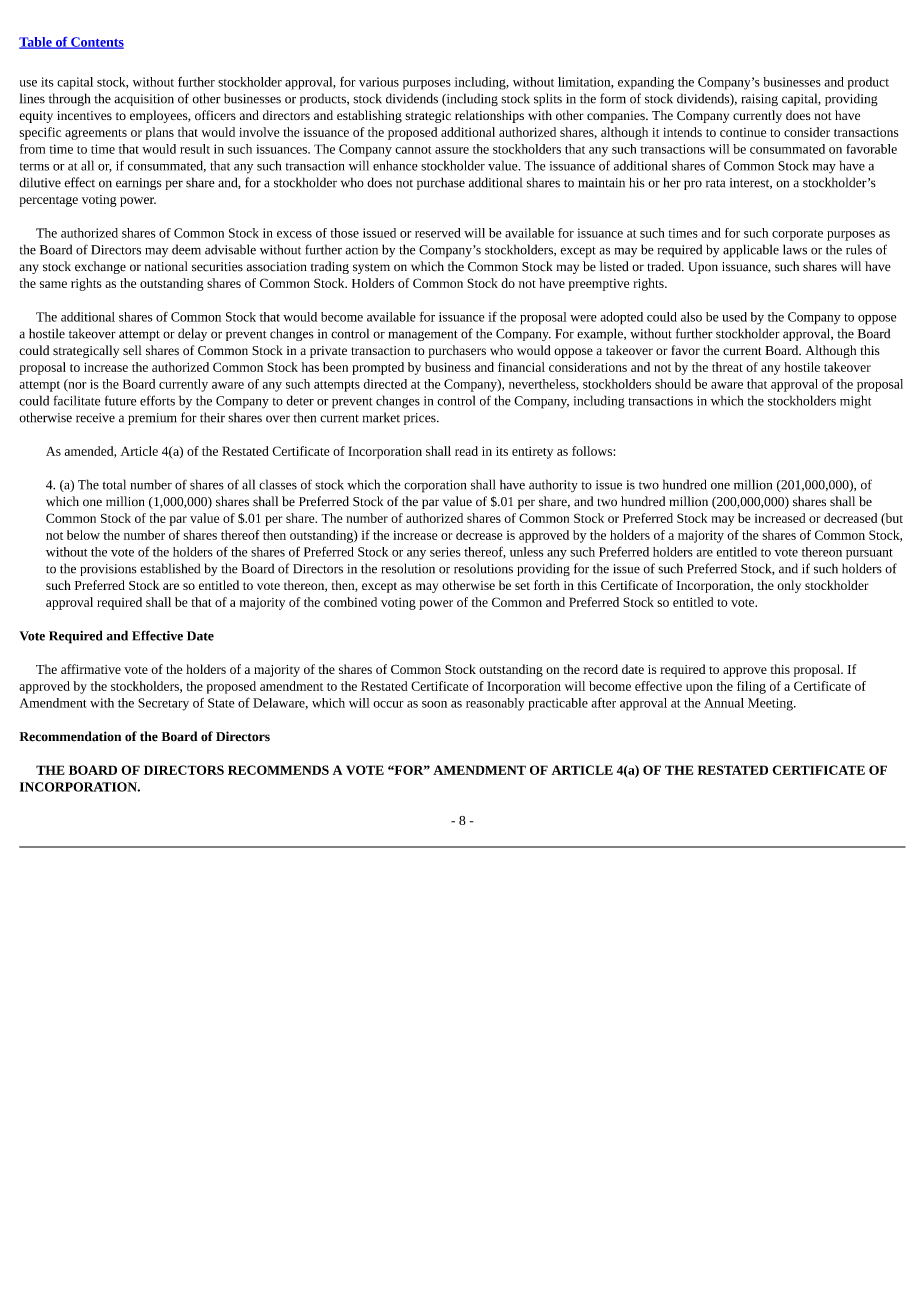 The height and width of the screenshot is (1308, 924). Describe the element at coordinates (70, 736) in the screenshot. I see `Recommendation` at that location.
